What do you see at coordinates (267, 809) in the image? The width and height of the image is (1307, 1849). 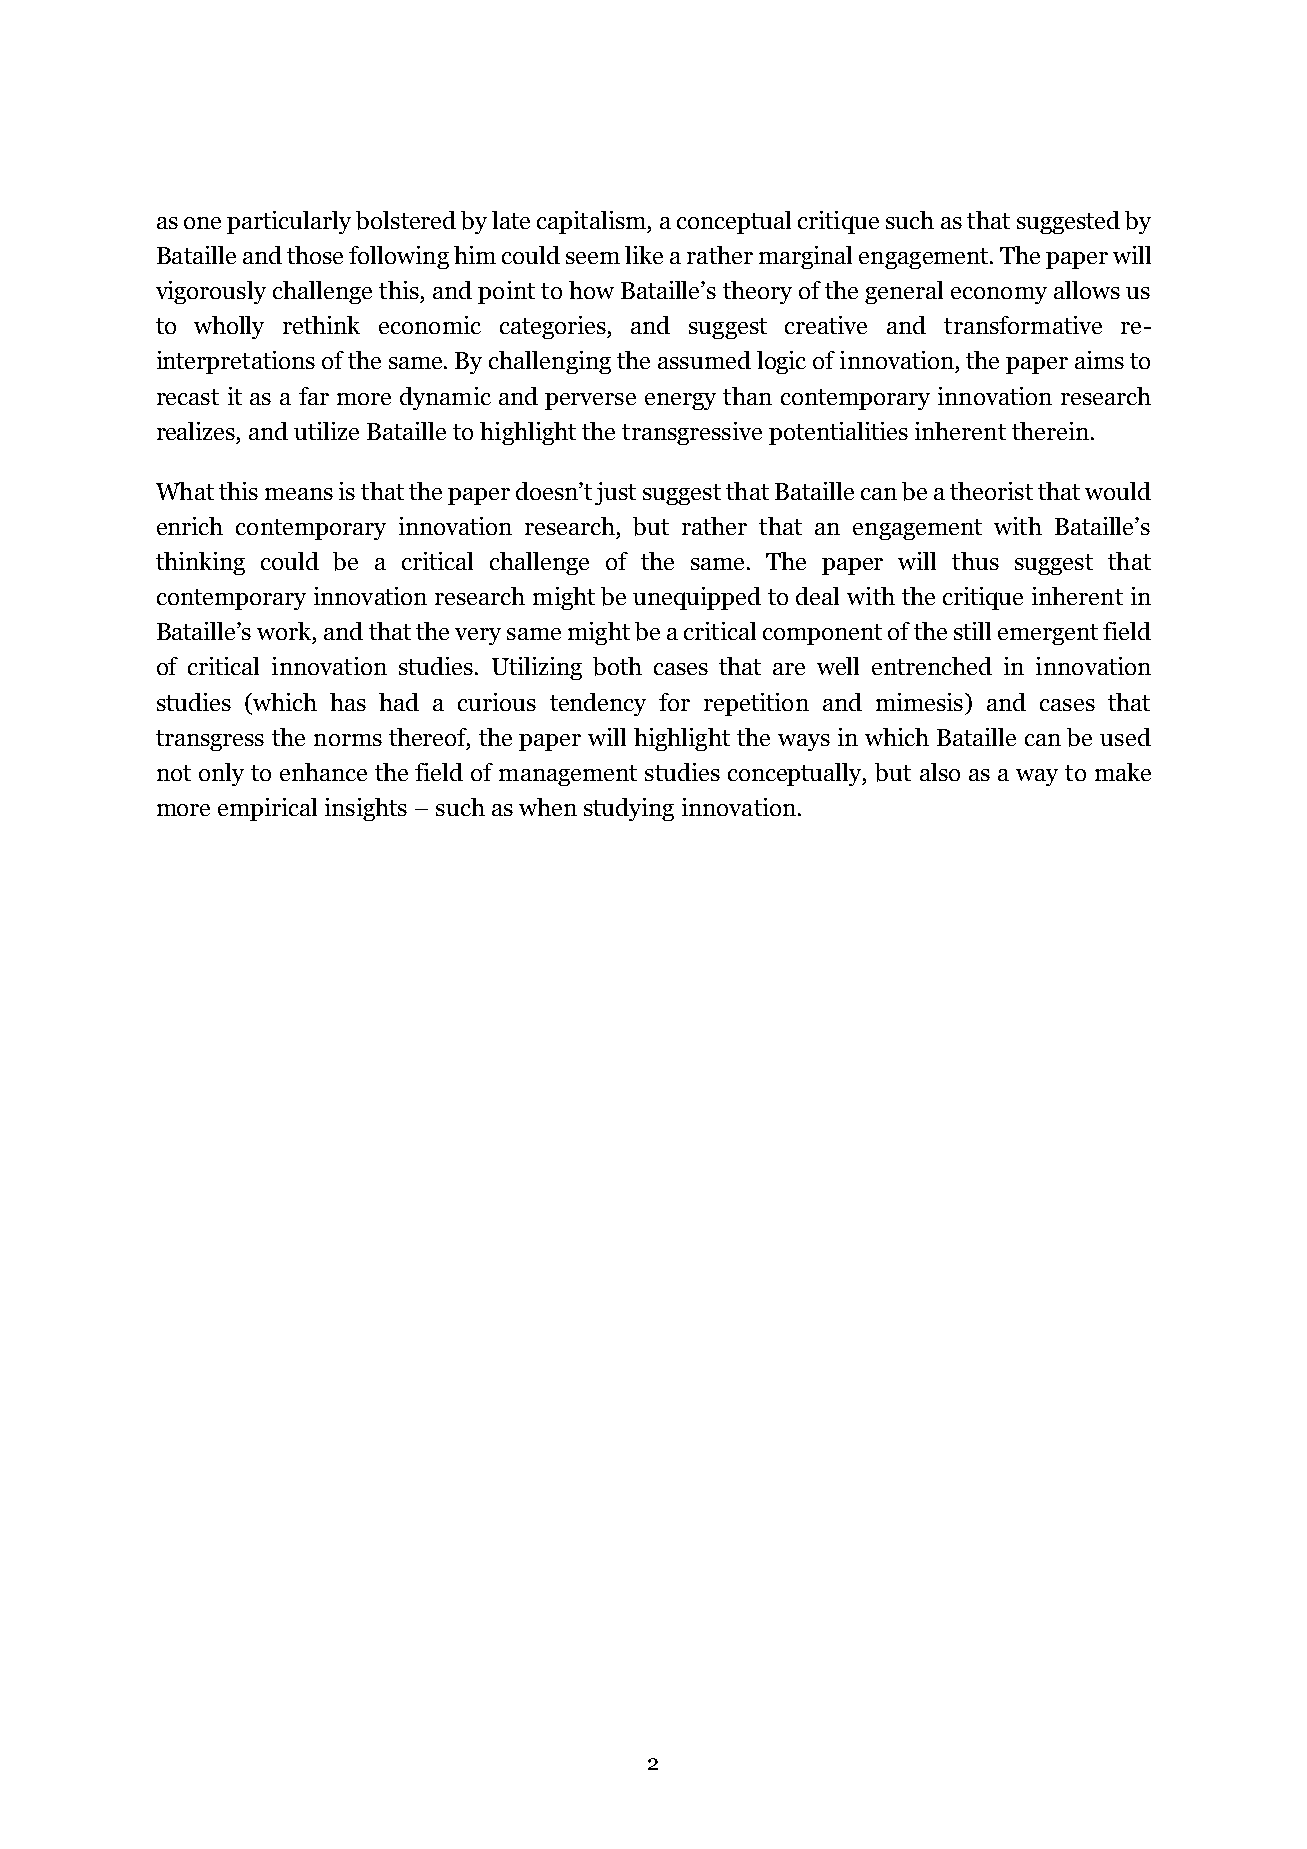 I see `empirical` at bounding box center [267, 809].
